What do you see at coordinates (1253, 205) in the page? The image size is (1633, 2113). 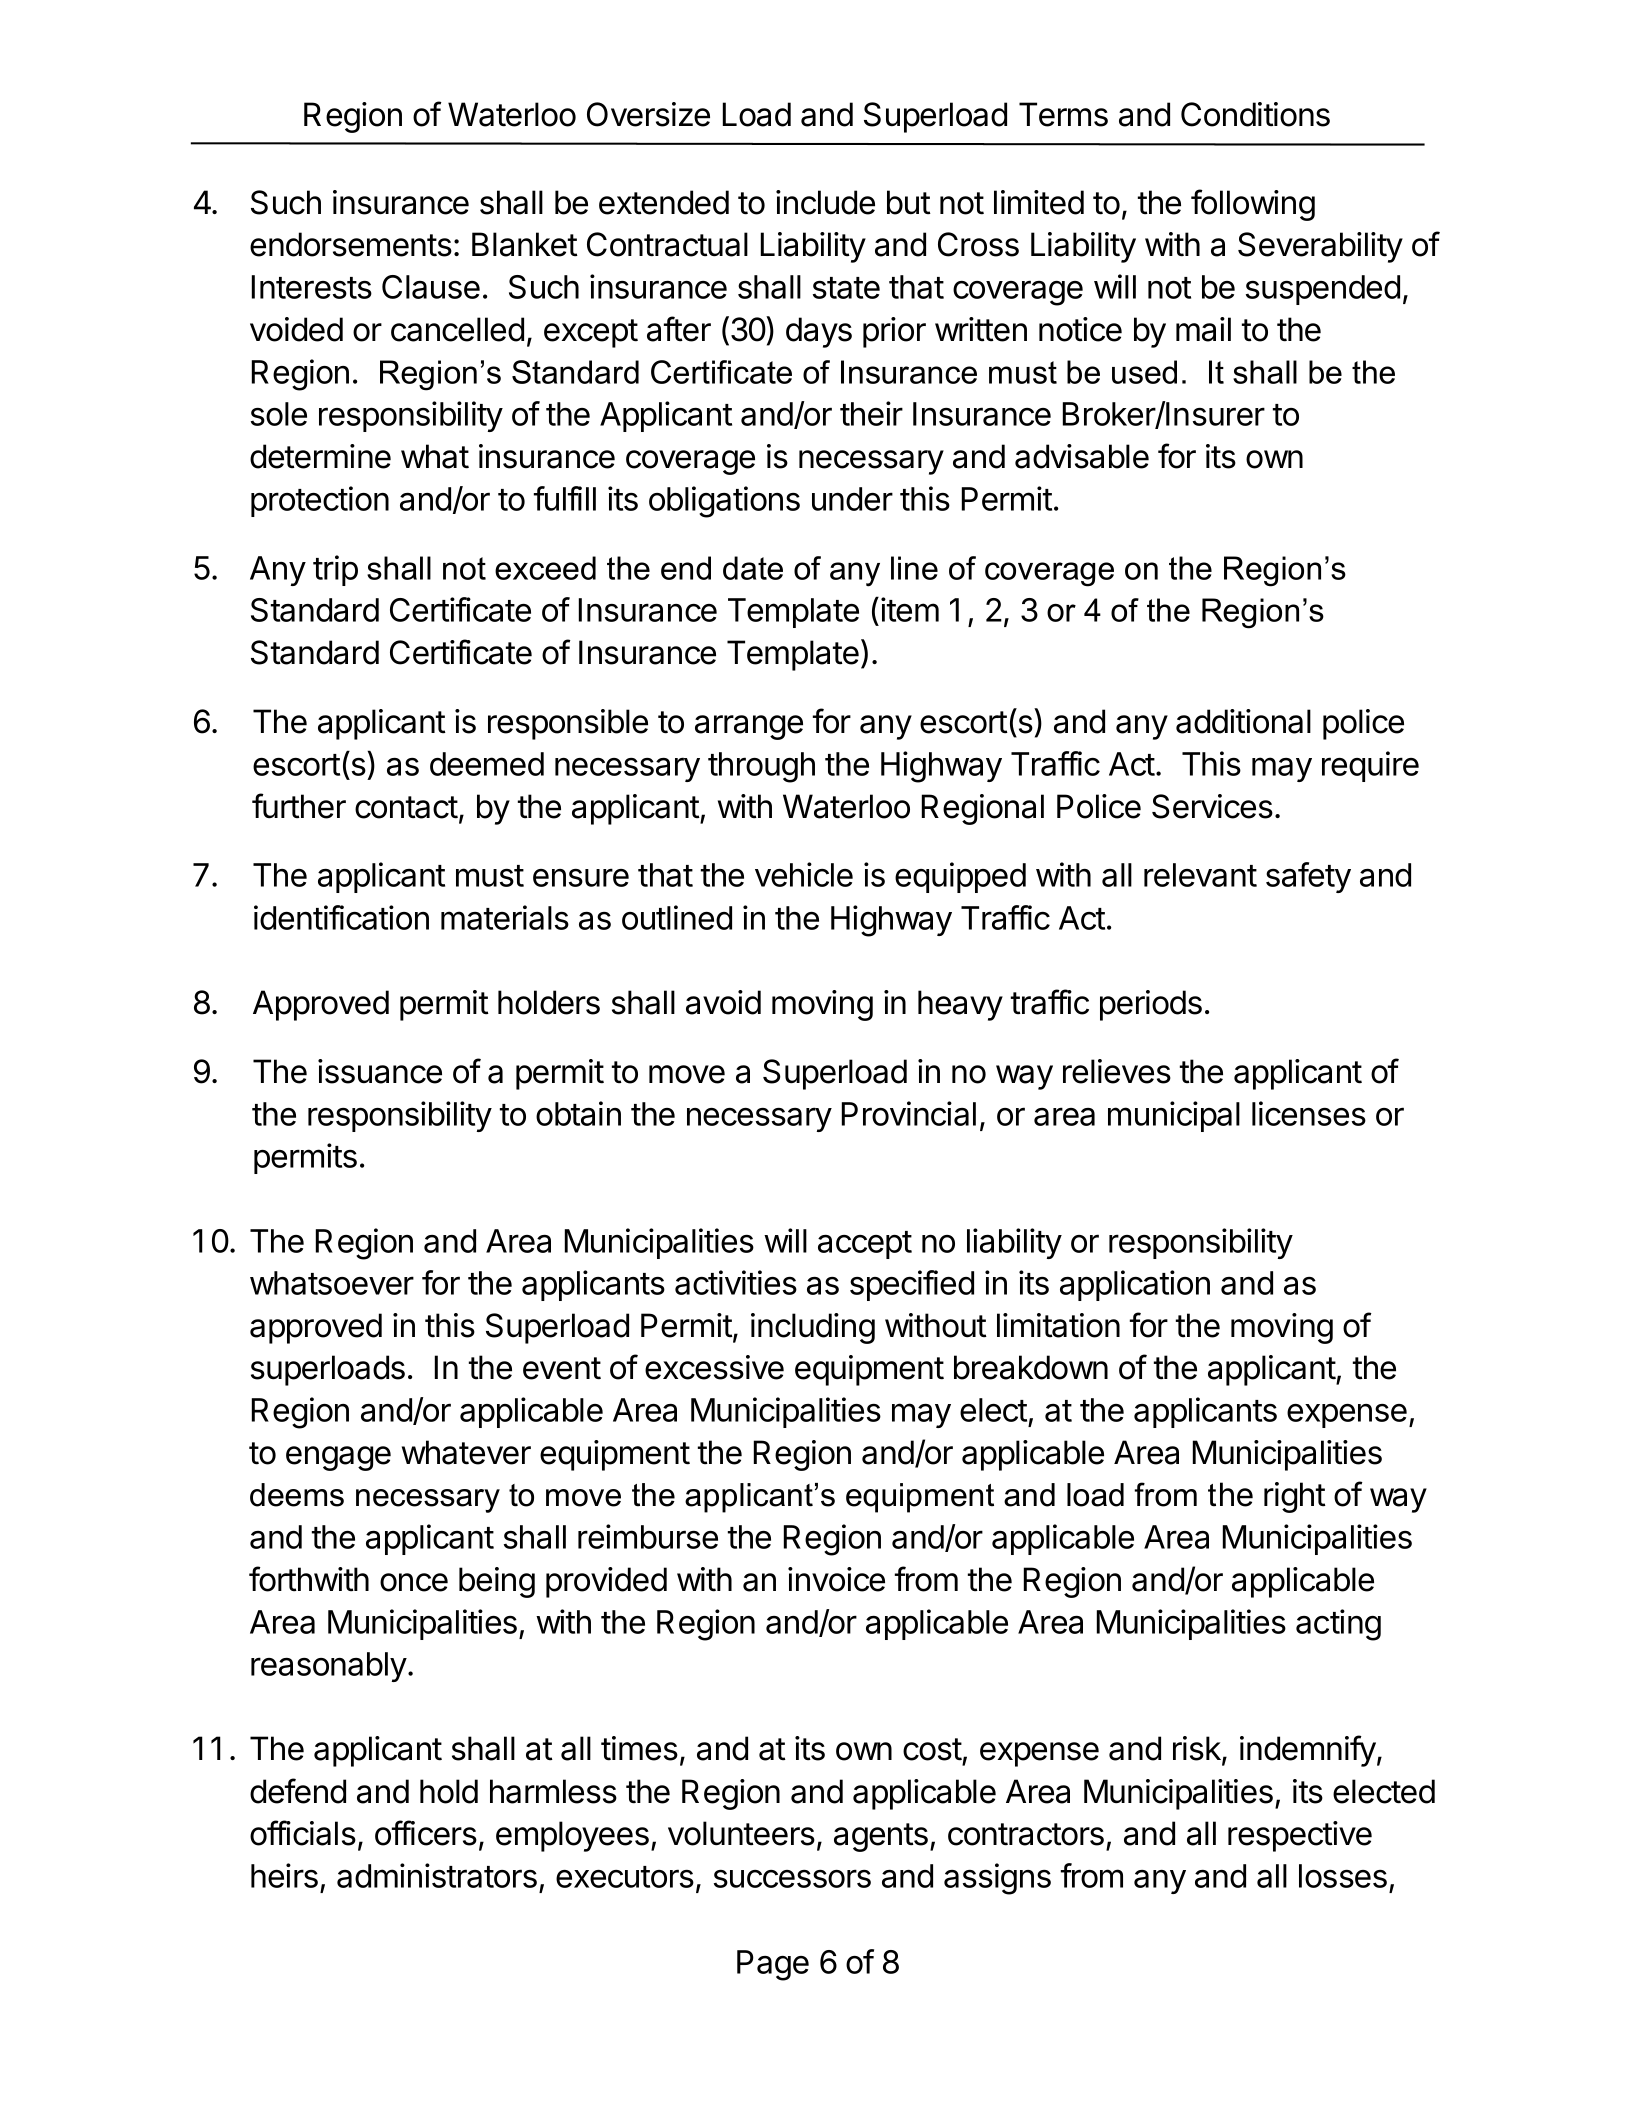 I see `following` at bounding box center [1253, 205].
